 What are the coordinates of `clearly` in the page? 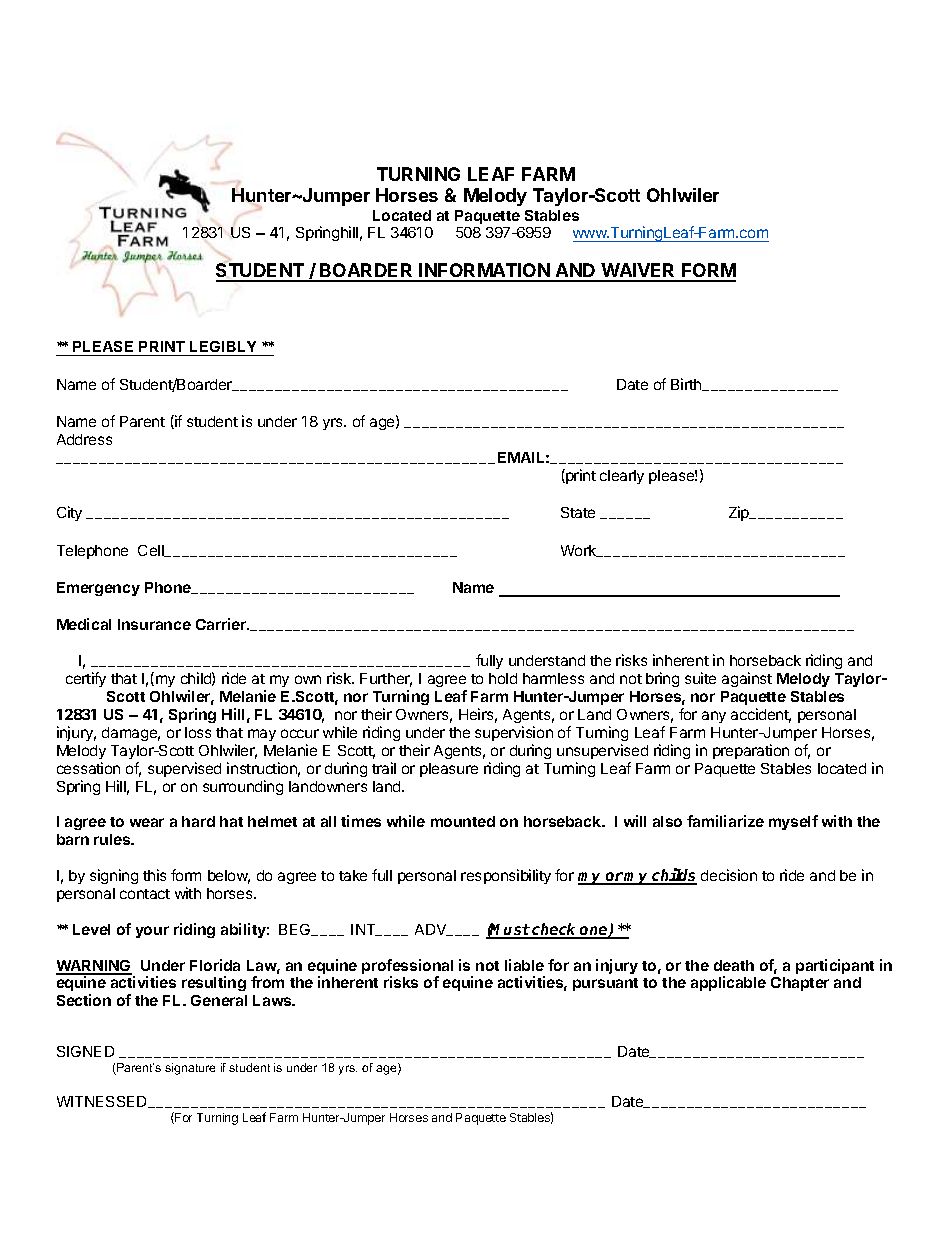 It's located at (622, 477).
